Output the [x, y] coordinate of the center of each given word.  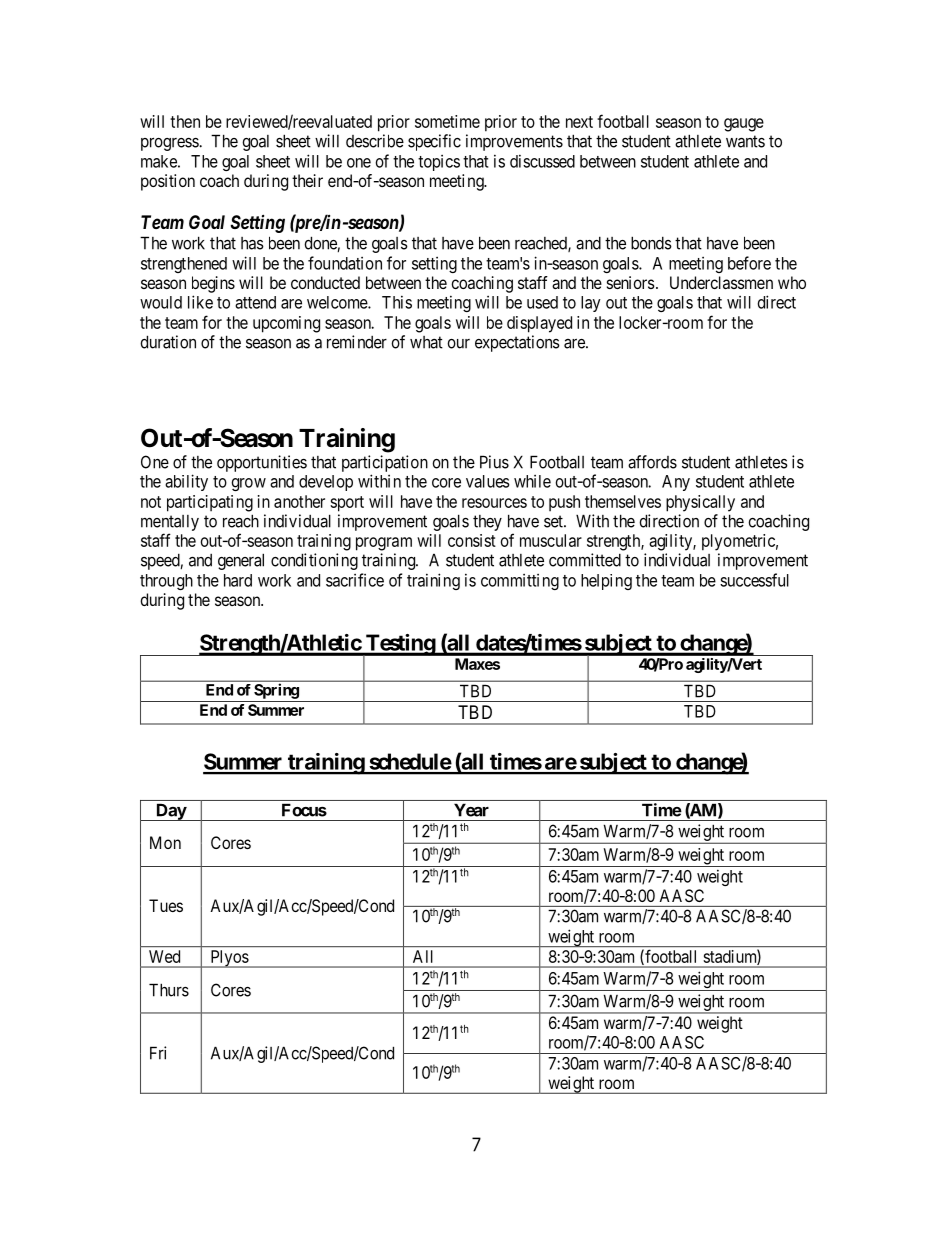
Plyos [229, 959]
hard [238, 580]
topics [439, 163]
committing [520, 582]
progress [170, 144]
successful [754, 580]
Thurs [169, 990]
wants [745, 141]
